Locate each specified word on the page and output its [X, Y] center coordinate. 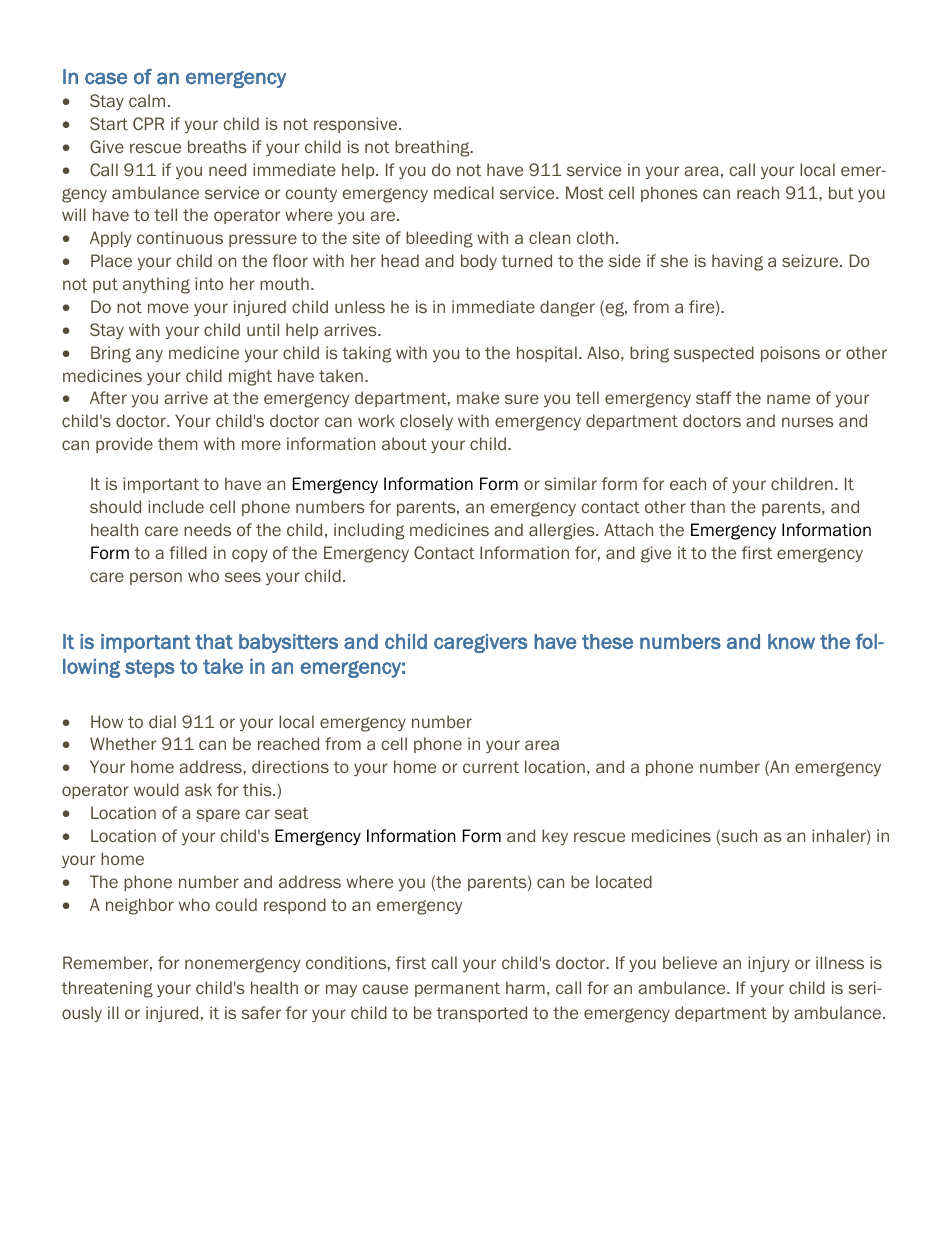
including [369, 531]
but [841, 192]
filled [188, 552]
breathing [433, 148]
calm [147, 100]
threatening [107, 989]
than [707, 506]
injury [769, 964]
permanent [457, 989]
